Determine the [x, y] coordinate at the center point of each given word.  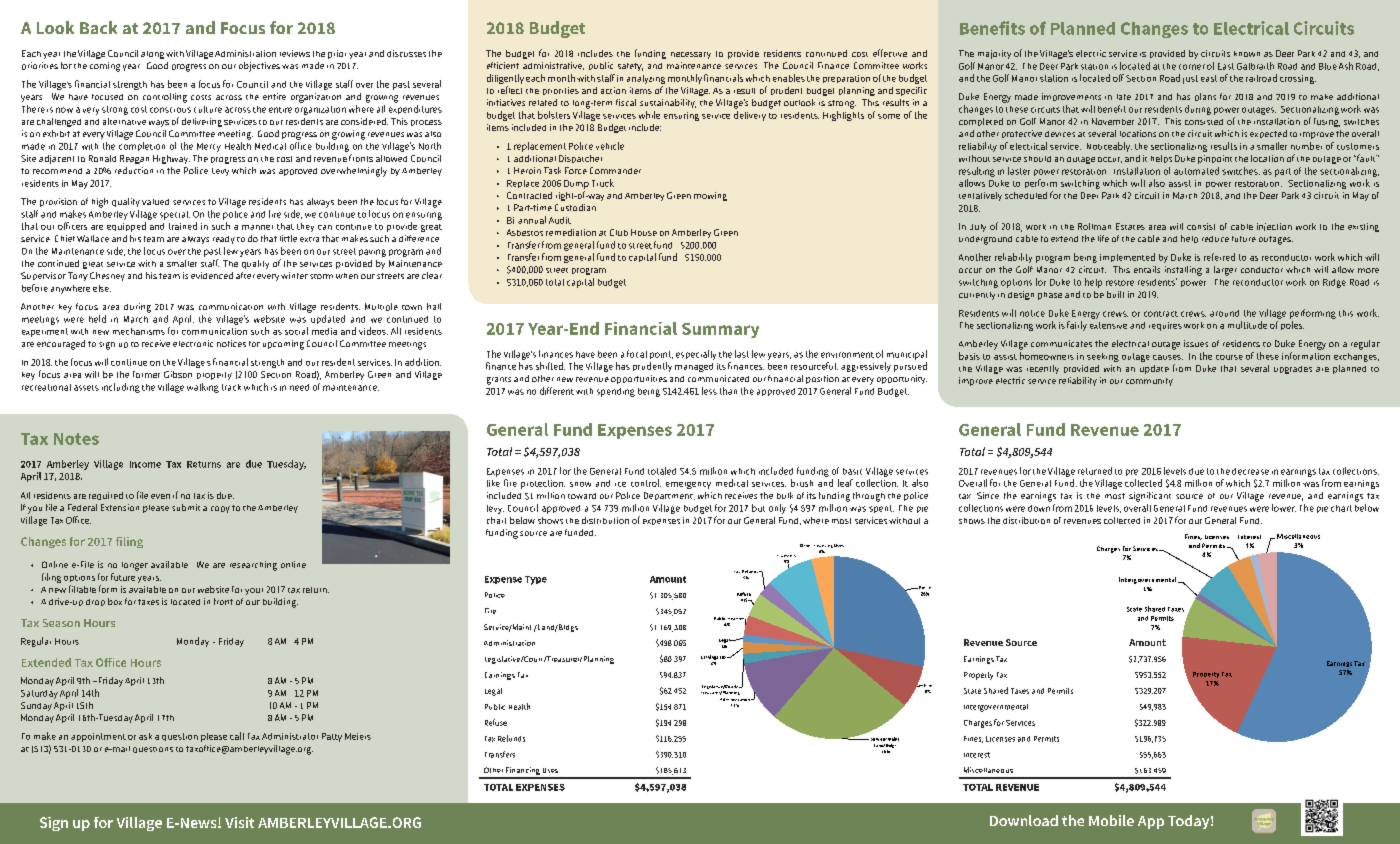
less [709, 391]
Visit [239, 822]
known [1247, 54]
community [1149, 382]
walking [203, 388]
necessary [691, 55]
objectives [259, 67]
